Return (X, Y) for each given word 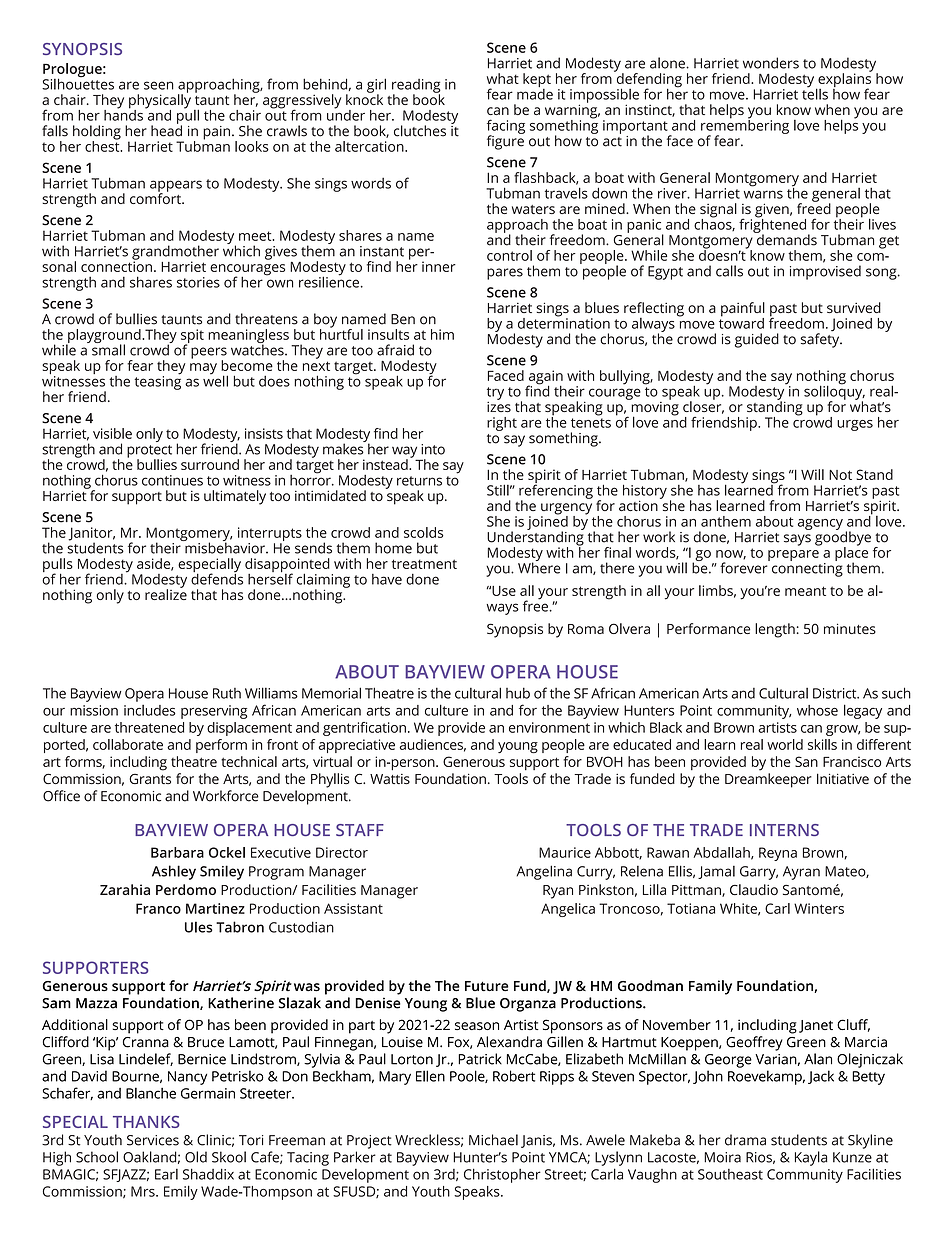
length (775, 630)
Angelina (544, 872)
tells (815, 93)
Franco (158, 908)
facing (506, 127)
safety (821, 339)
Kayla (811, 1158)
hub (518, 693)
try (495, 394)
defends (217, 578)
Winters (819, 908)
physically (160, 101)
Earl (166, 1174)
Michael (493, 1140)
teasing (157, 382)
